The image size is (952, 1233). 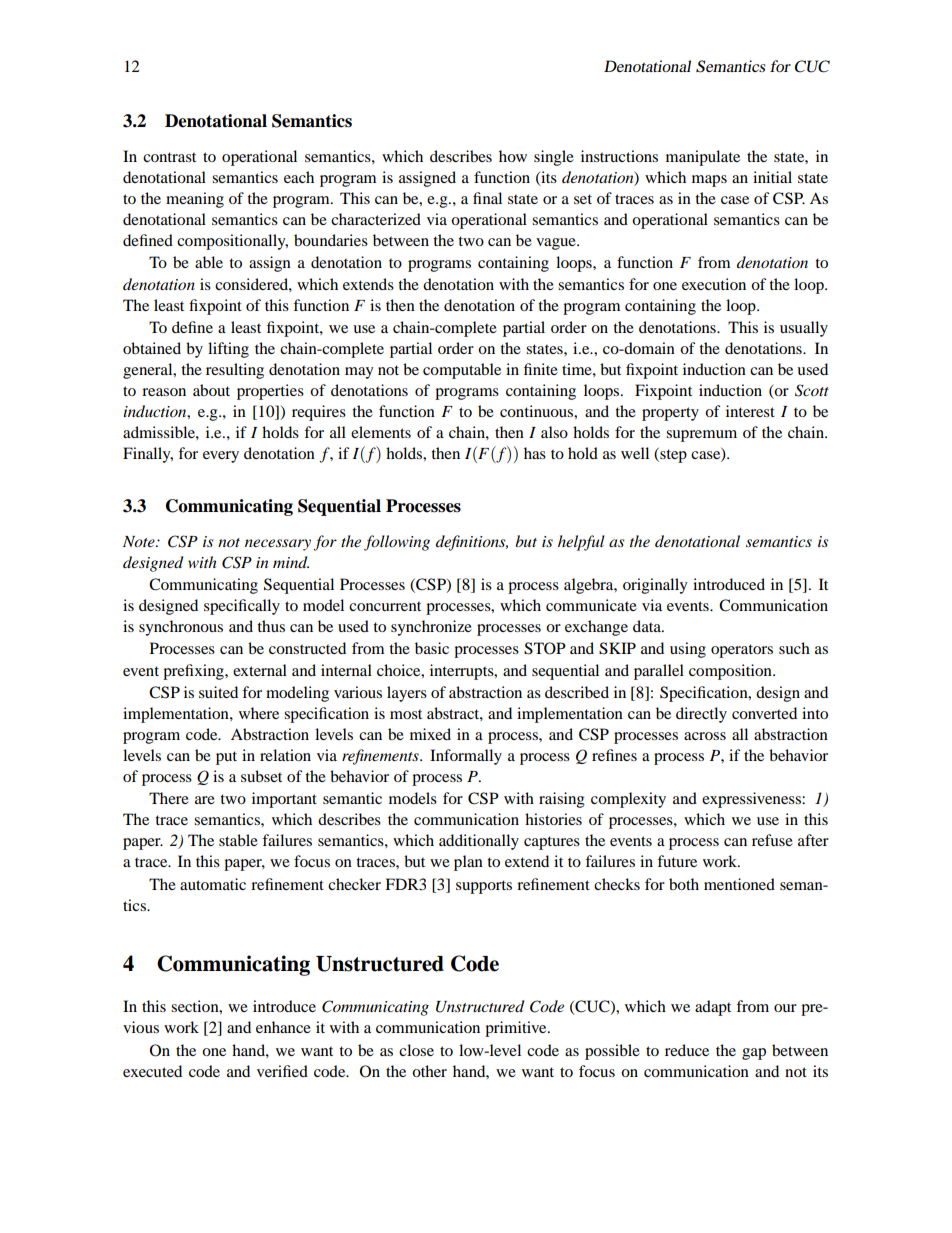 I want to click on primitive, so click(x=517, y=1029).
